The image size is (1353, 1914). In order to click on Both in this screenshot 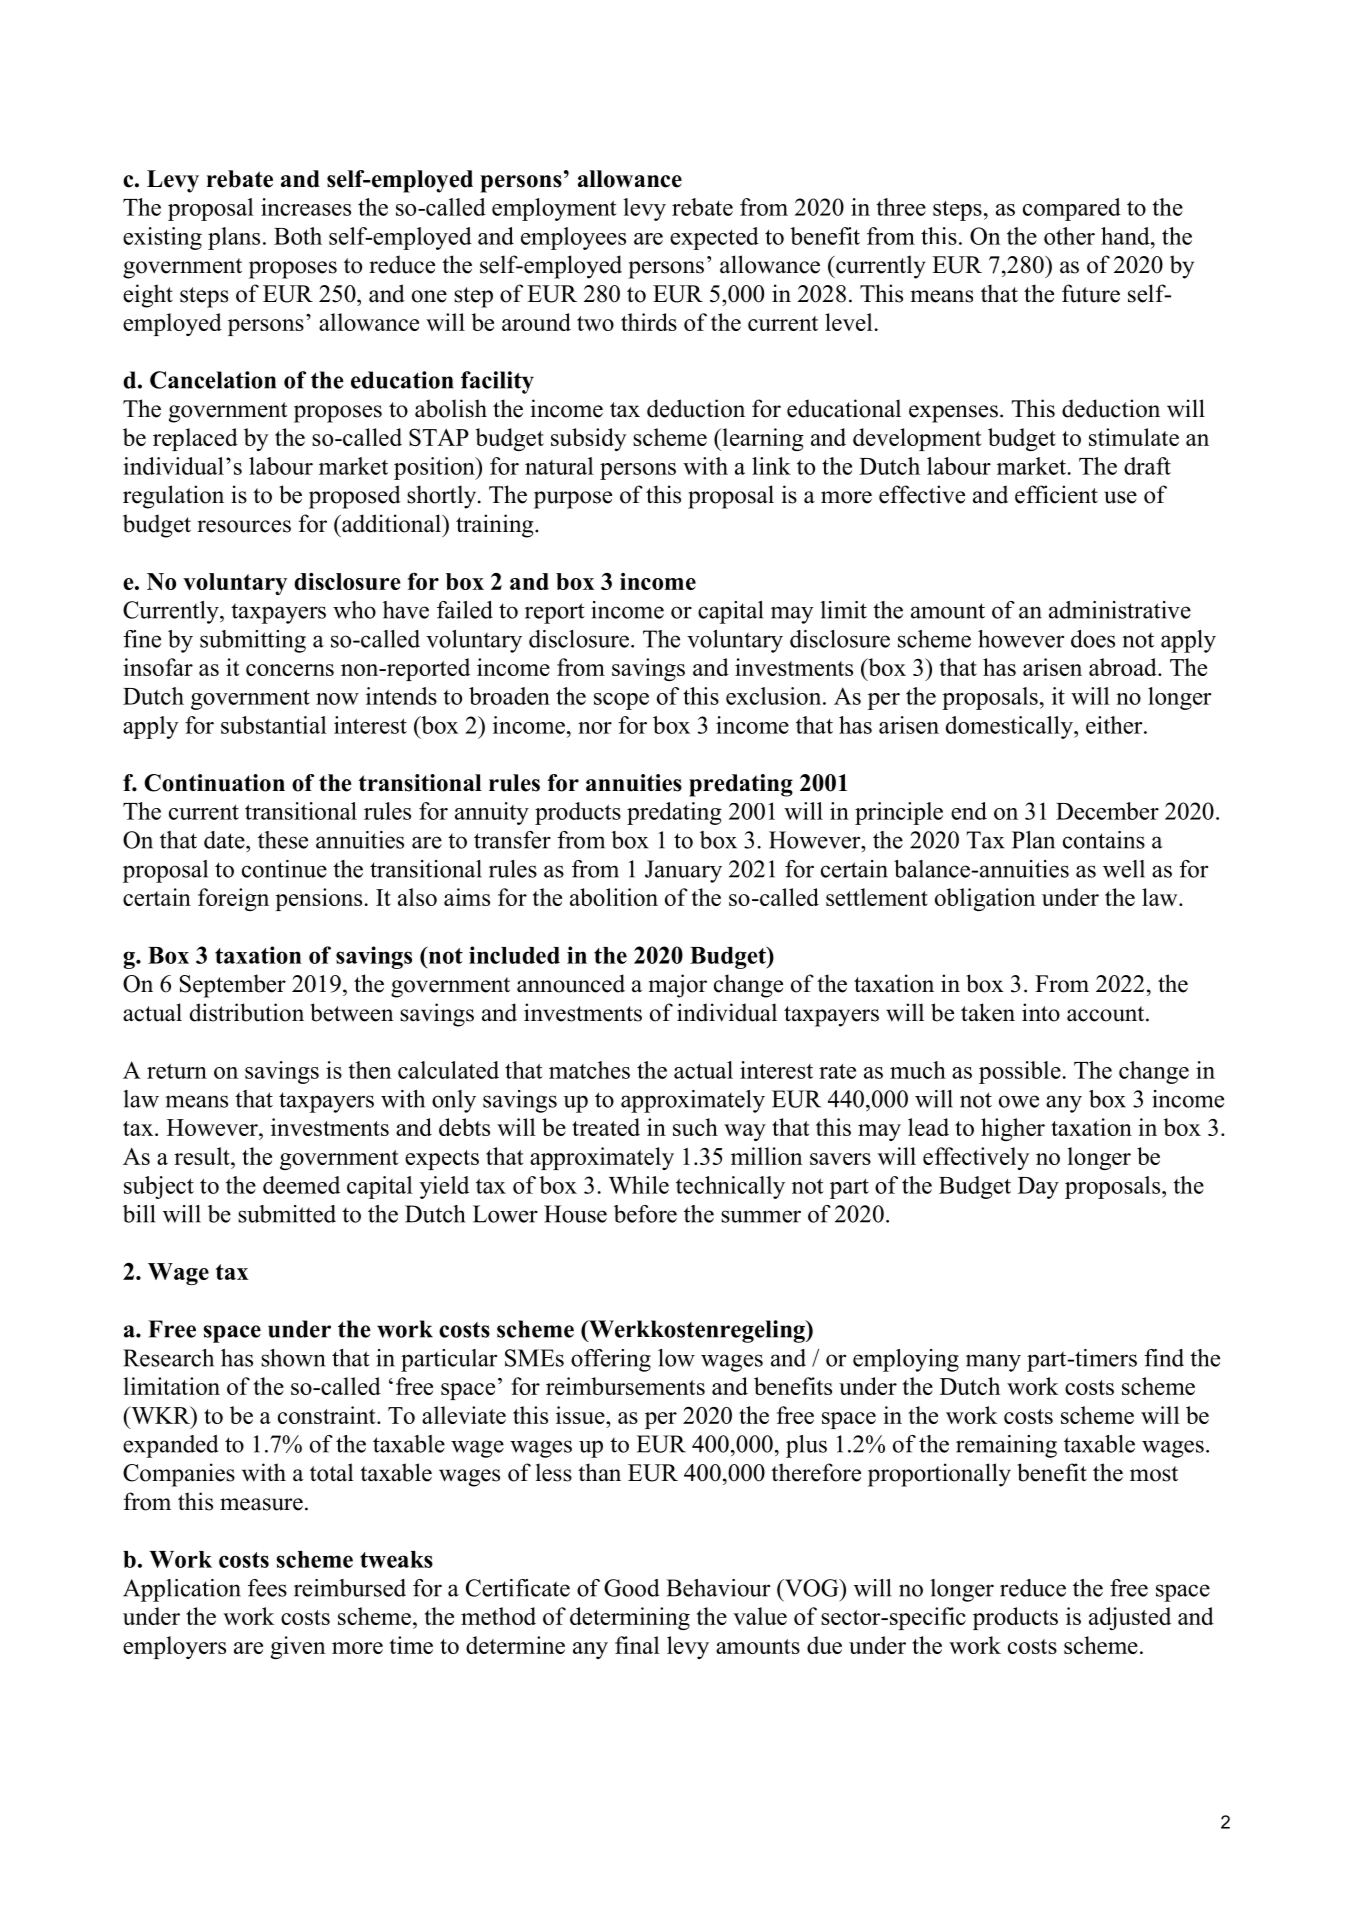, I will do `click(298, 236)`.
